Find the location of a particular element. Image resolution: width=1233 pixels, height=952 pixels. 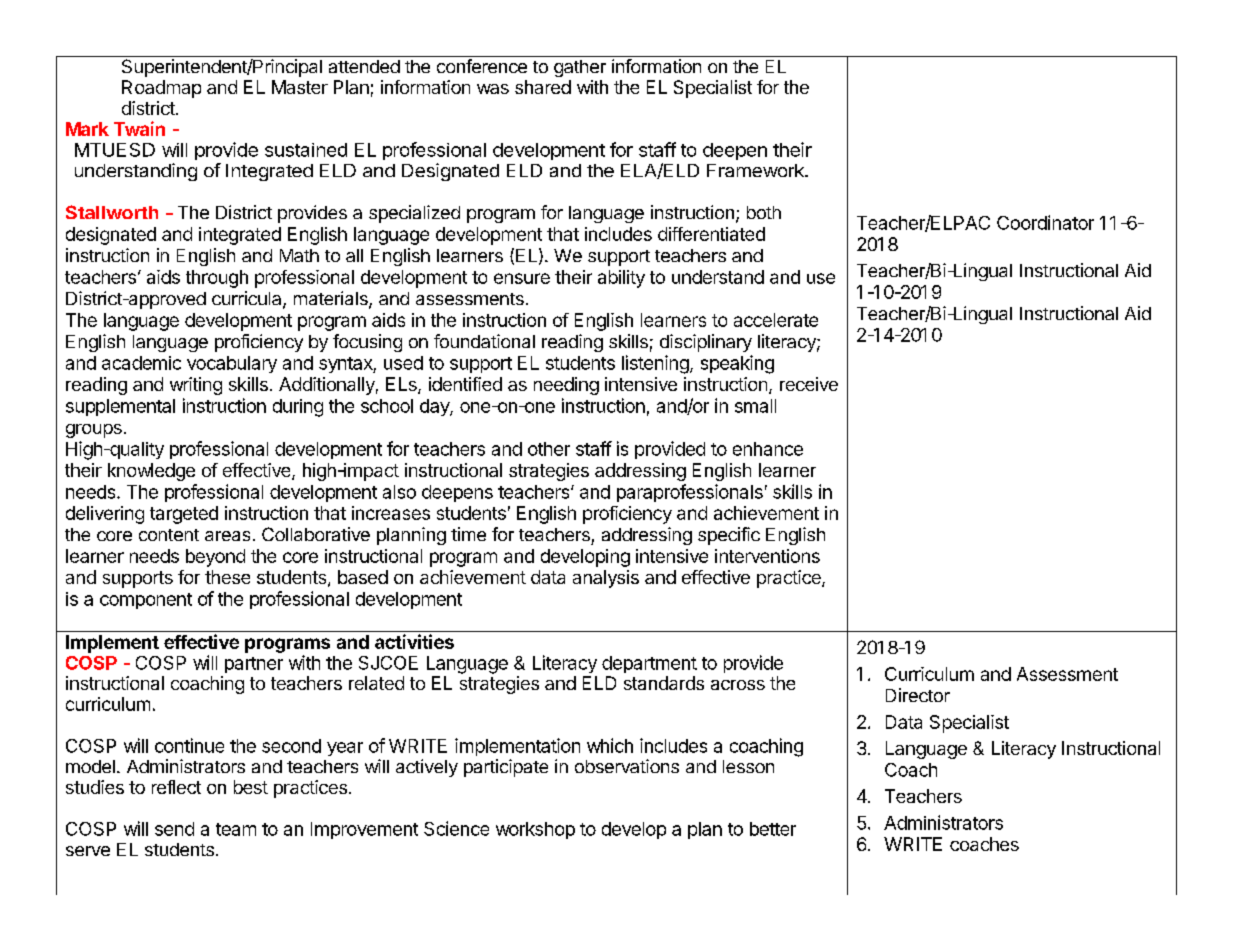

send is located at coordinates (174, 829).
